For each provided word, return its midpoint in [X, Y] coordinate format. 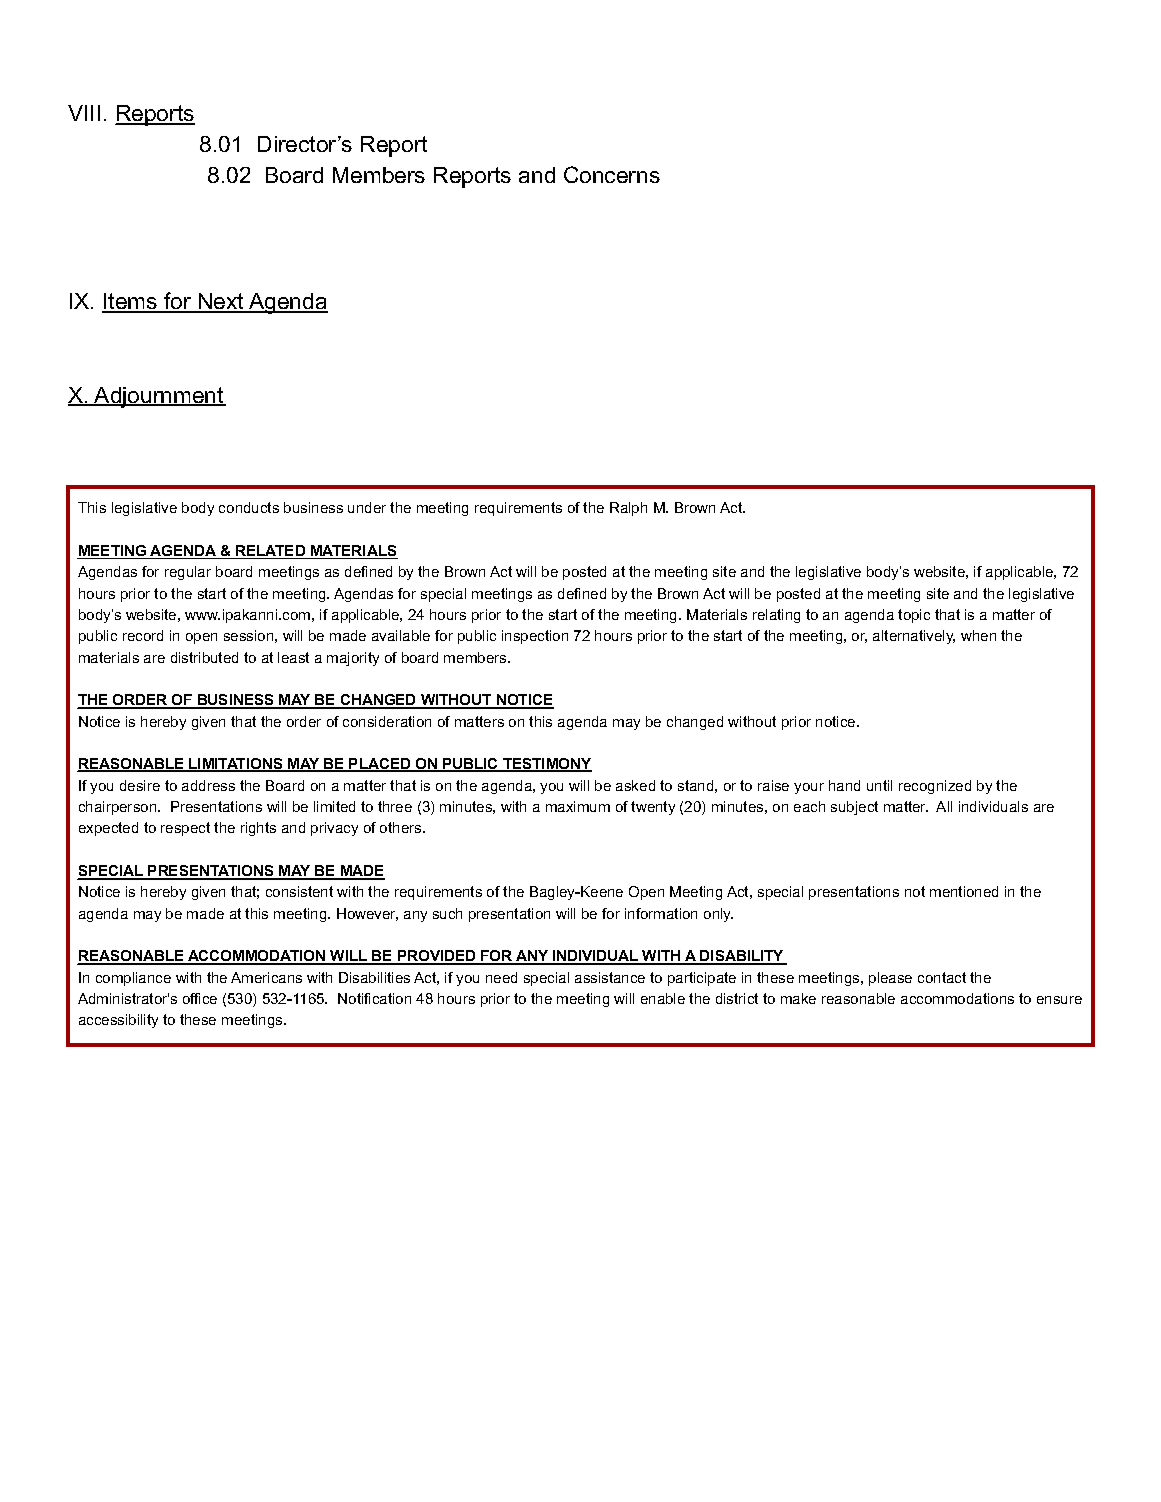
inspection [535, 637]
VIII [84, 113]
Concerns [612, 174]
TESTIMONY [546, 765]
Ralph [628, 509]
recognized [935, 787]
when [978, 635]
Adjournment [159, 397]
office [200, 998]
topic [914, 616]
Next [221, 302]
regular [188, 573]
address [208, 785]
